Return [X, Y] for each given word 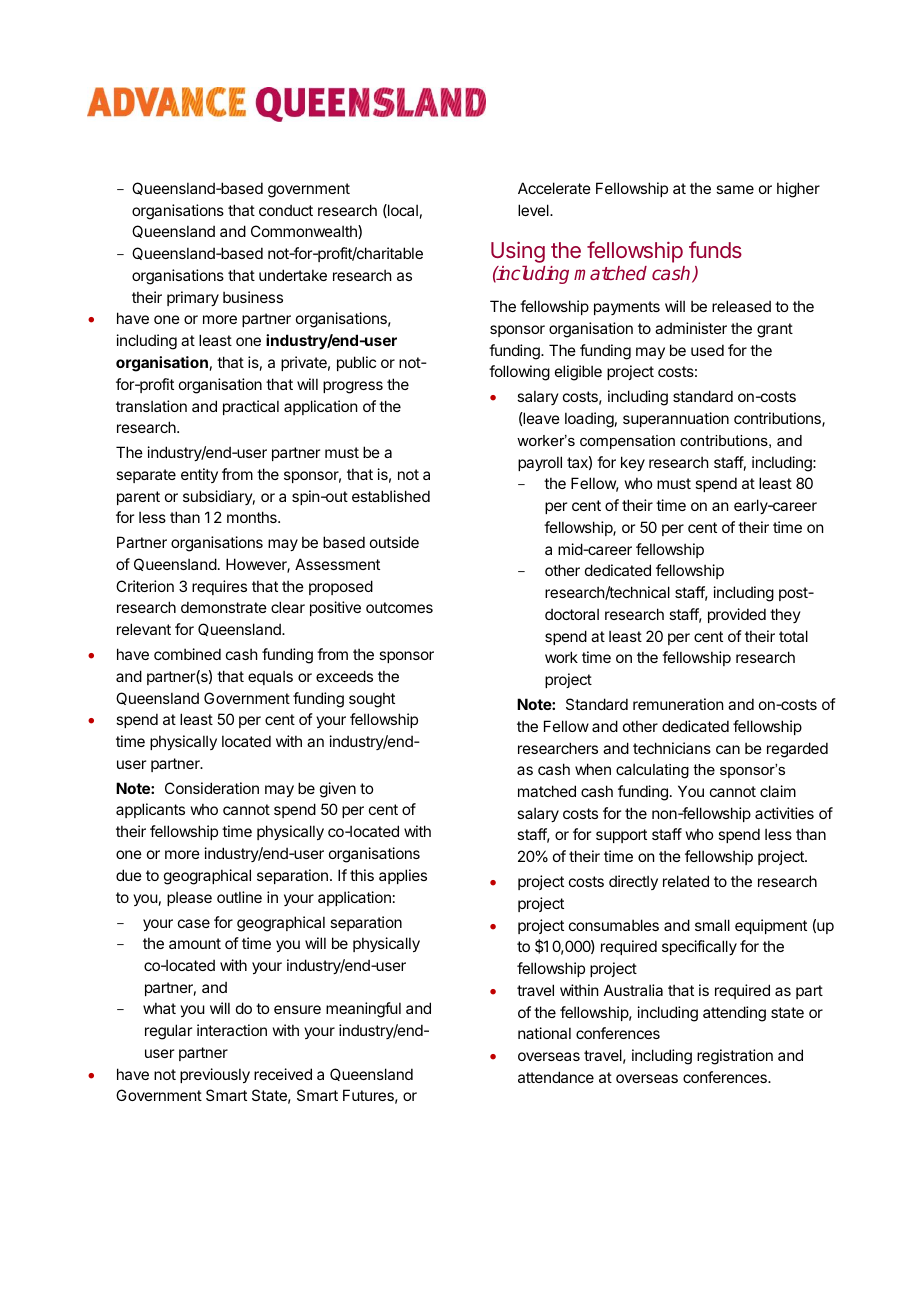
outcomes [399, 607]
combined [187, 654]
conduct [286, 210]
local [402, 211]
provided [737, 615]
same [735, 189]
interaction [232, 1030]
